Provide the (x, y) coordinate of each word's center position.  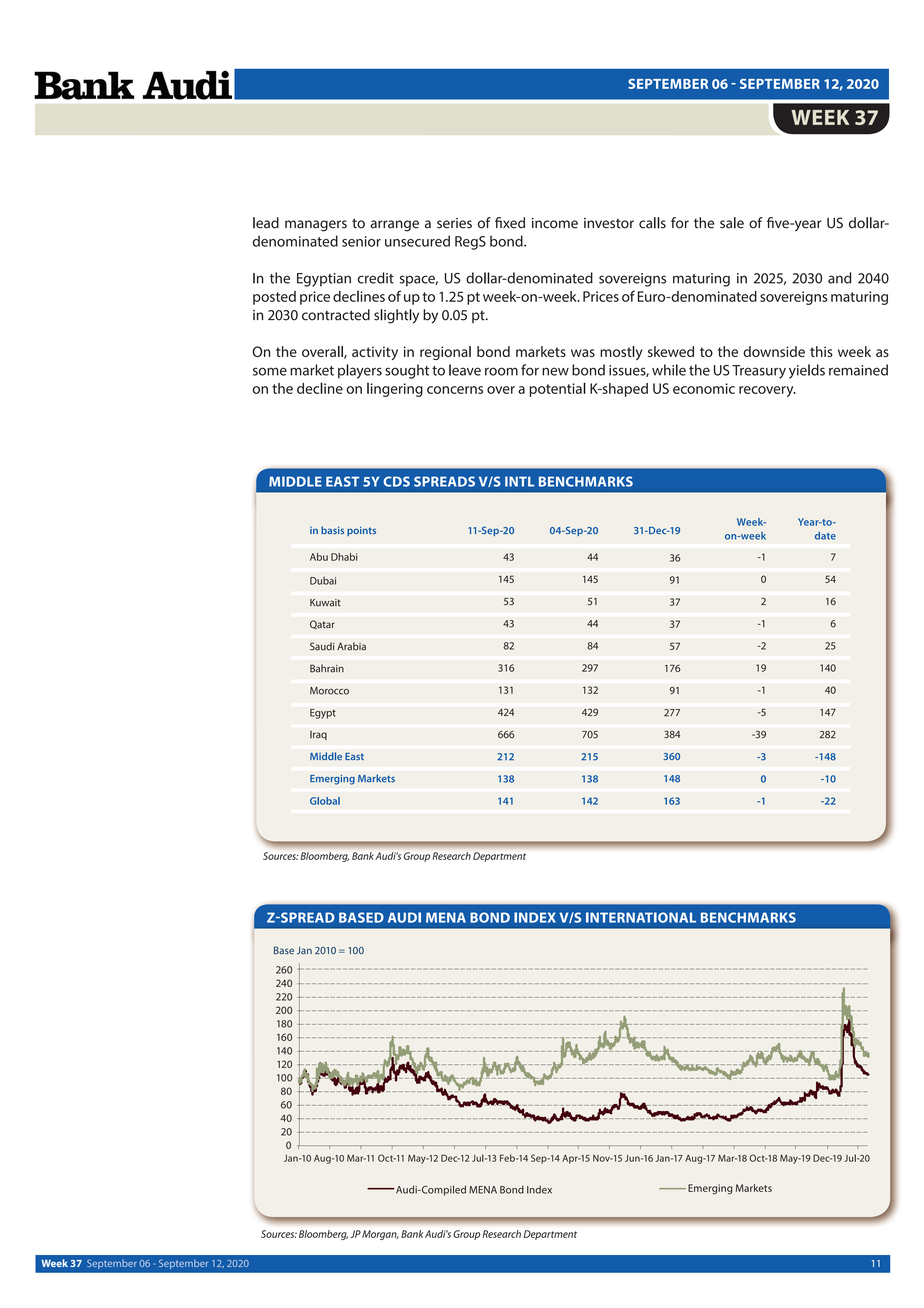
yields (807, 371)
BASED (361, 917)
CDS (396, 481)
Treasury (759, 372)
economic (704, 388)
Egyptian (324, 280)
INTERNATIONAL (641, 917)
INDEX (535, 917)
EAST (342, 481)
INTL (520, 481)
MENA (446, 917)
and (840, 278)
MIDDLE (295, 481)
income (555, 223)
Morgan (380, 1235)
